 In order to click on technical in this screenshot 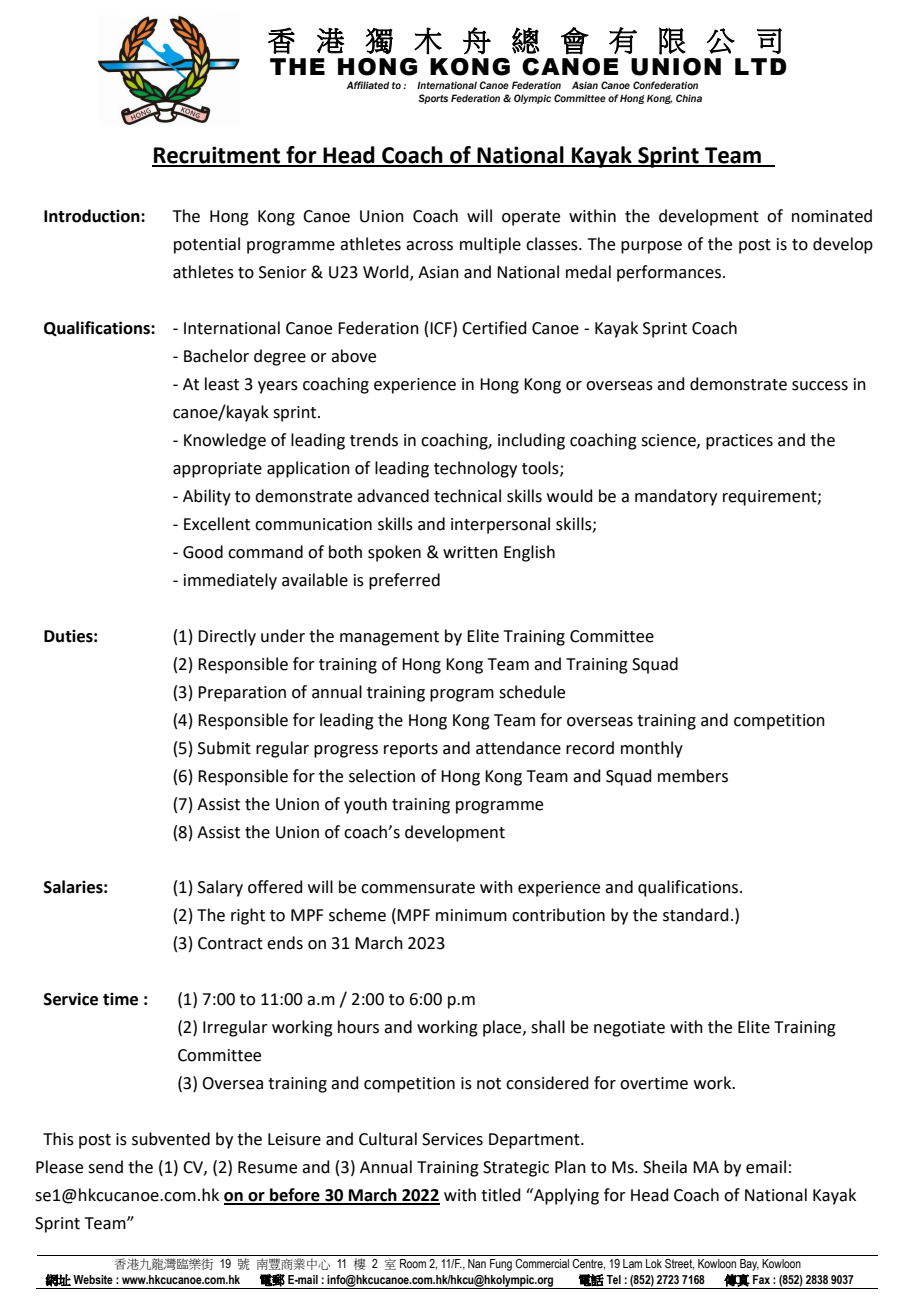, I will do `click(467, 496)`.
